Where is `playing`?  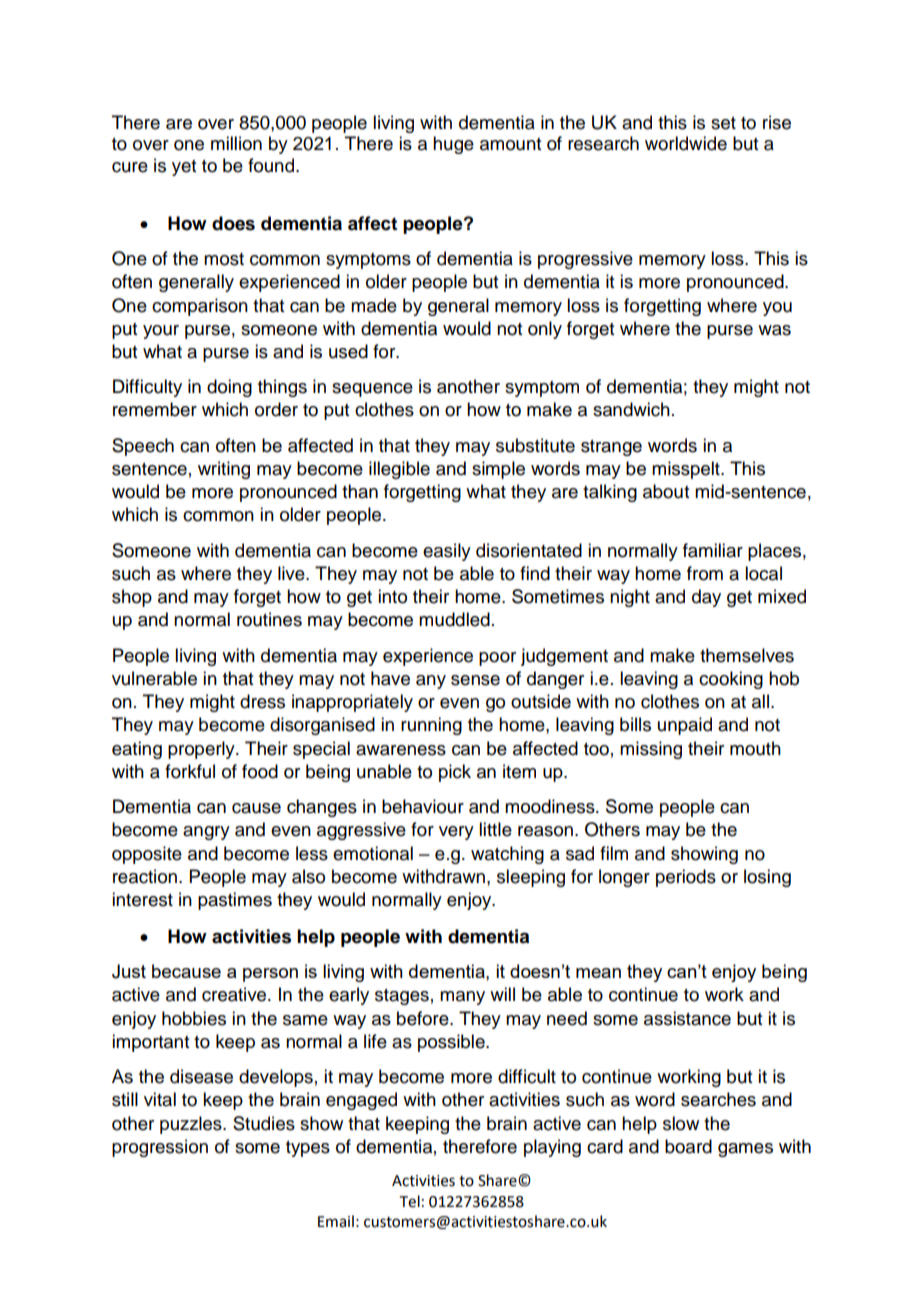
playing is located at coordinates (552, 1148).
